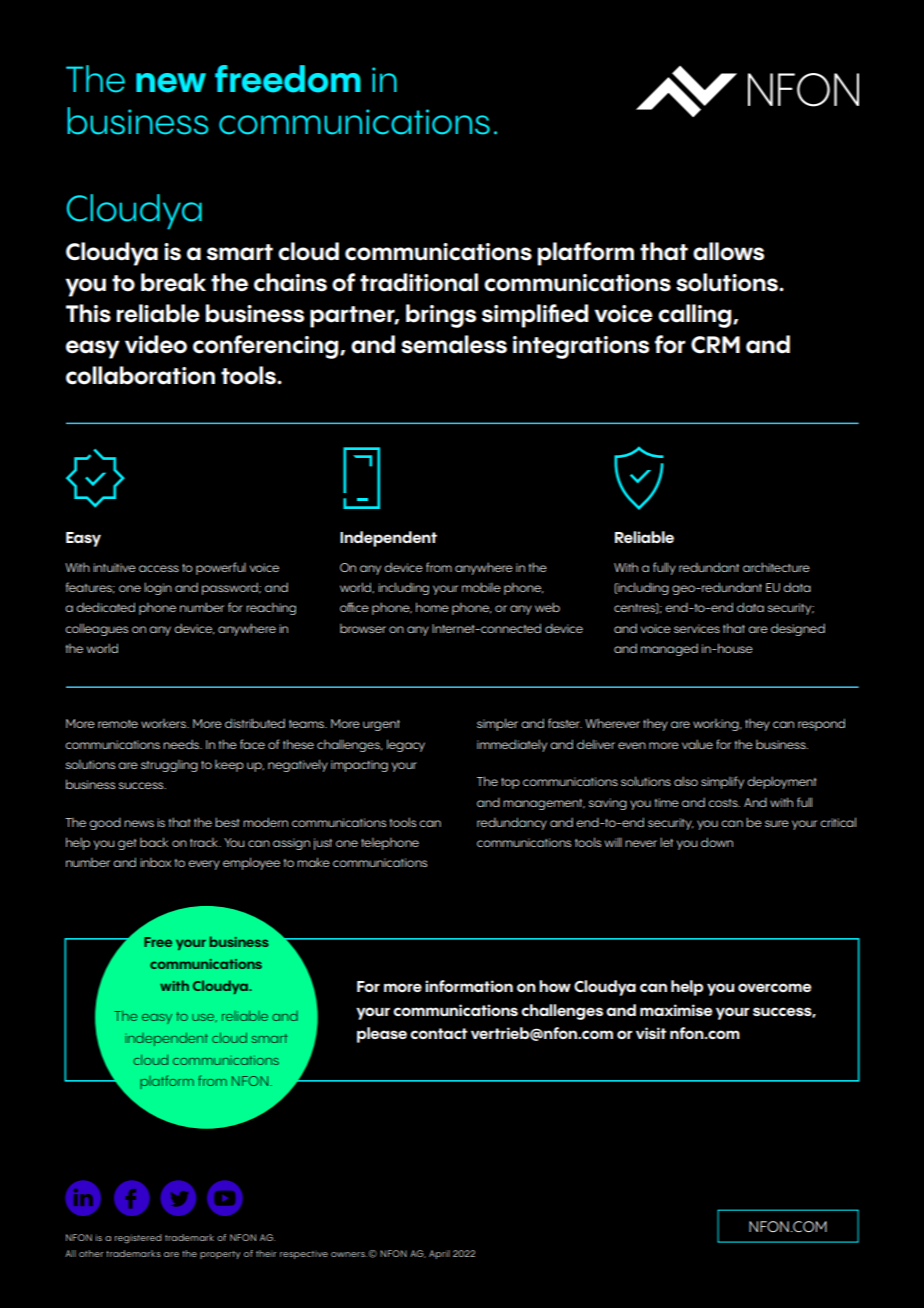 The image size is (924, 1308). I want to click on every, so click(204, 865).
